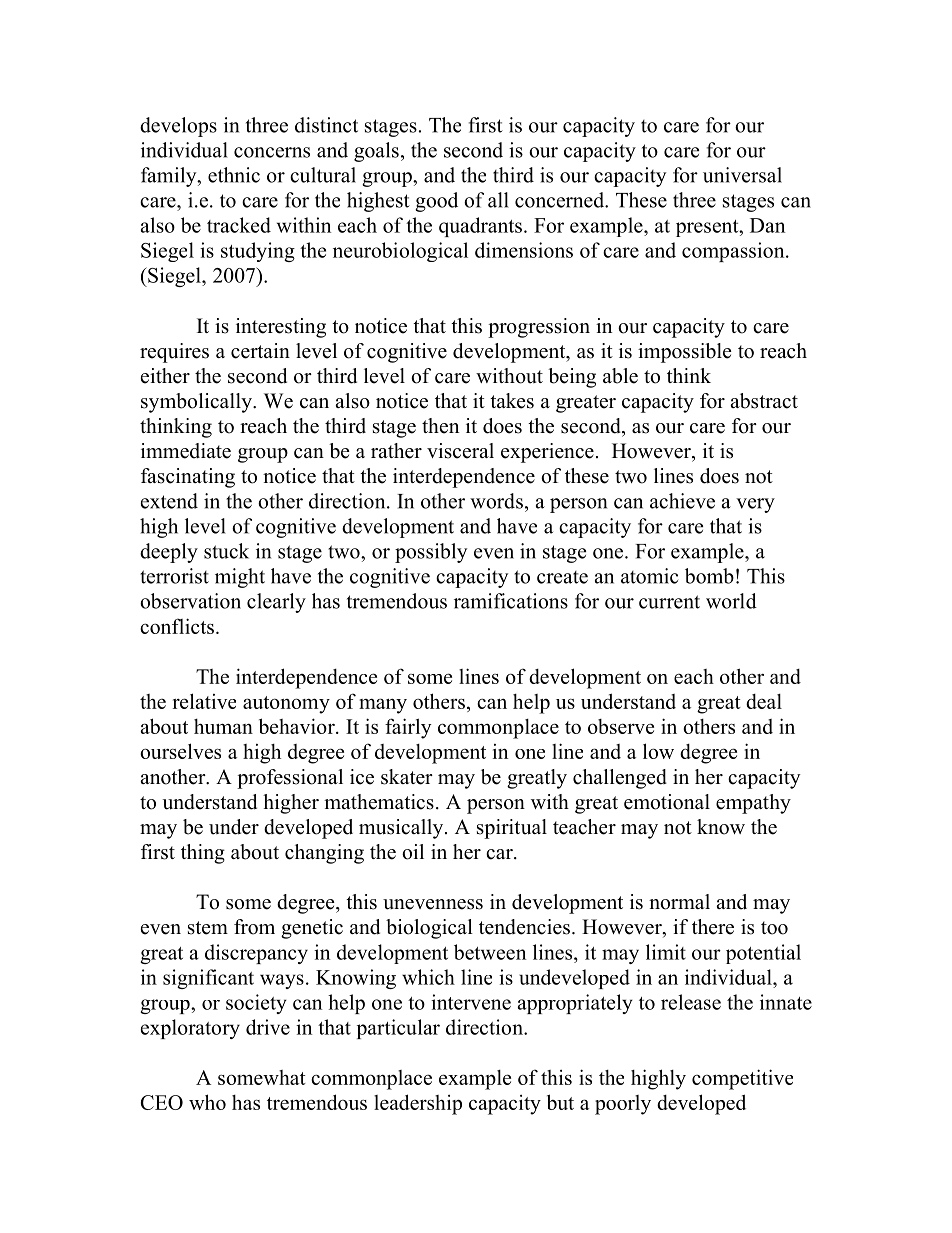 The height and width of the image is (1233, 952). I want to click on professional, so click(290, 779).
